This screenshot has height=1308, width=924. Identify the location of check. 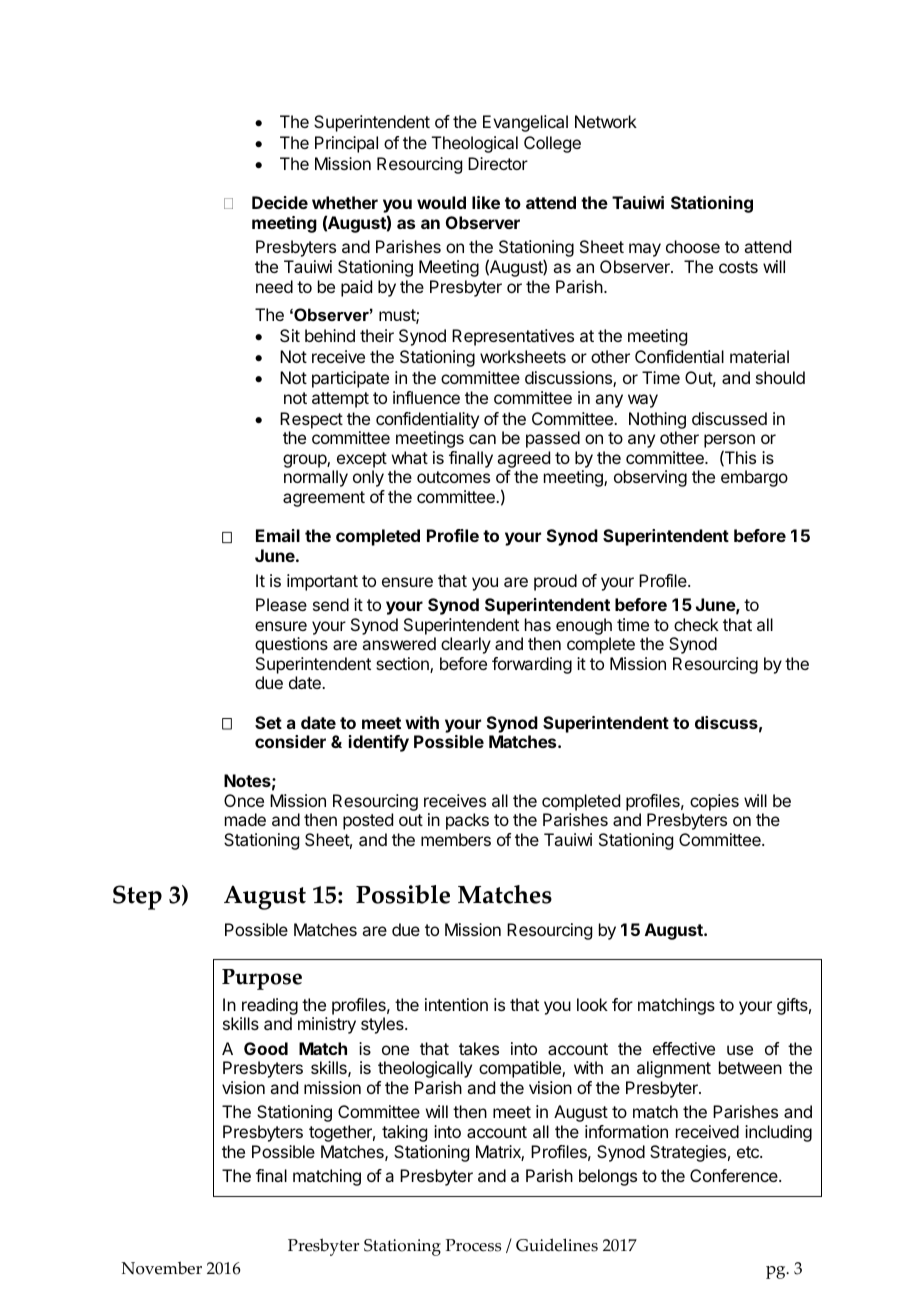
(696, 624).
